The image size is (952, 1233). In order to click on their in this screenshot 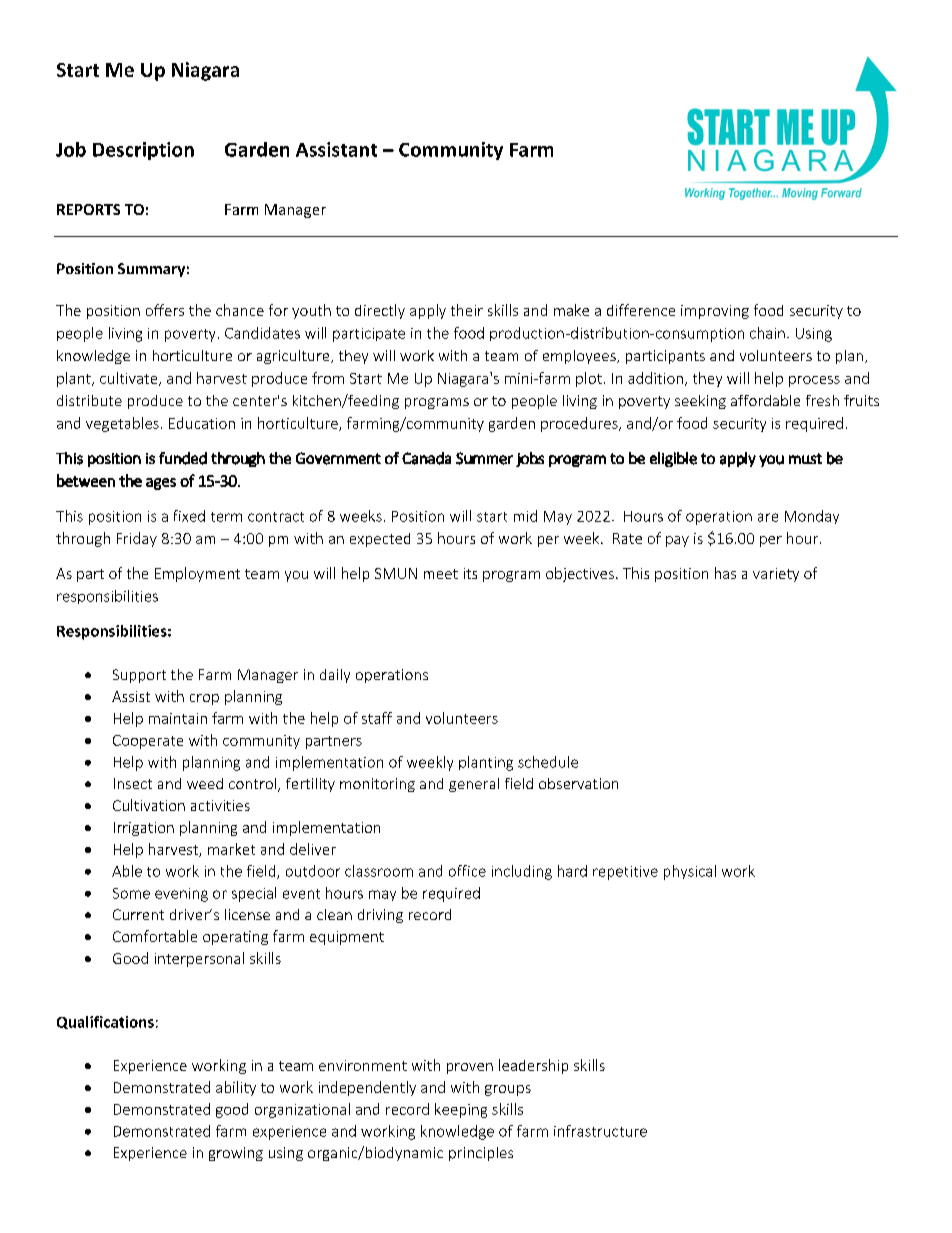, I will do `click(467, 310)`.
